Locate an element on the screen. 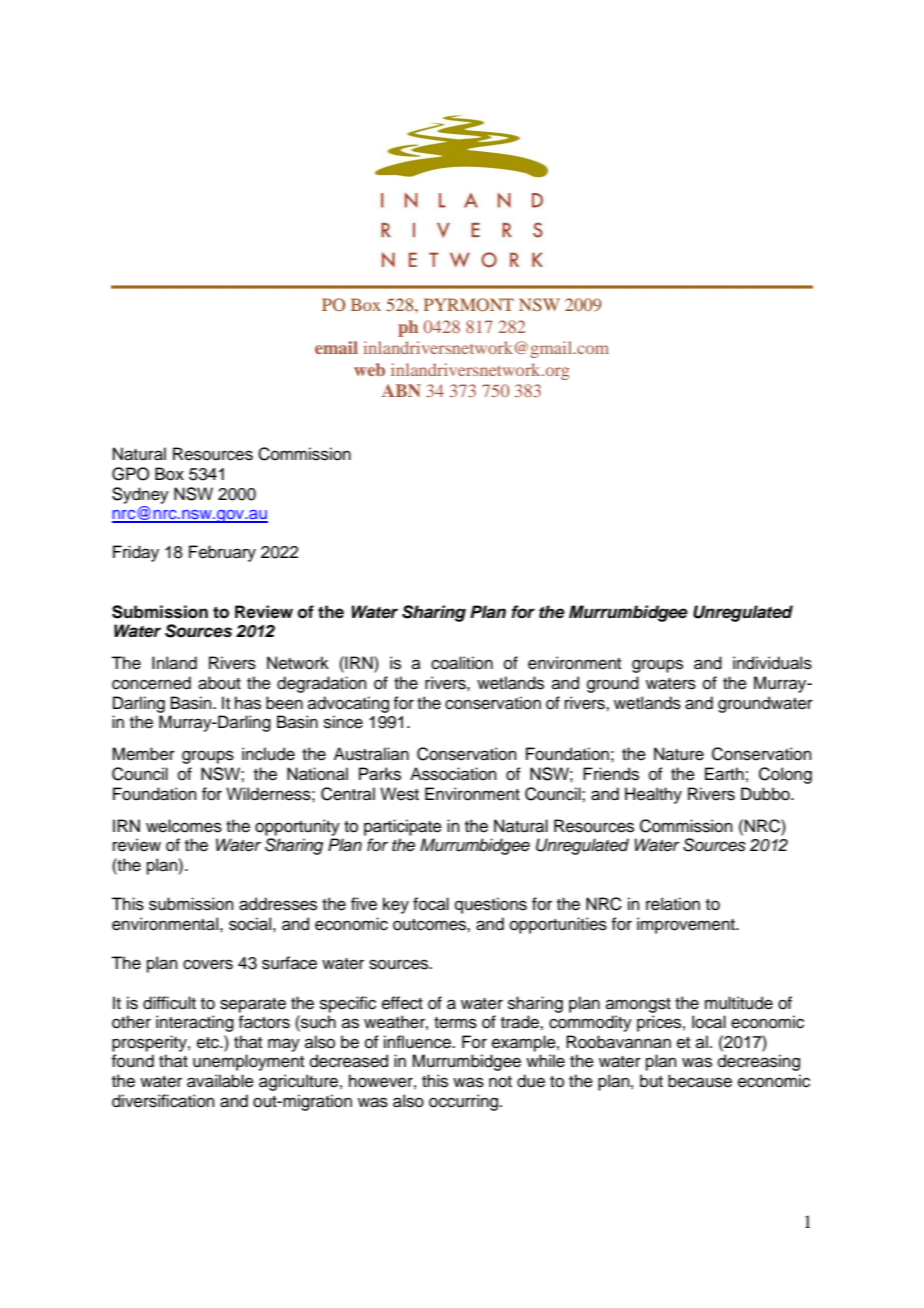  occurring is located at coordinates (463, 1102).
